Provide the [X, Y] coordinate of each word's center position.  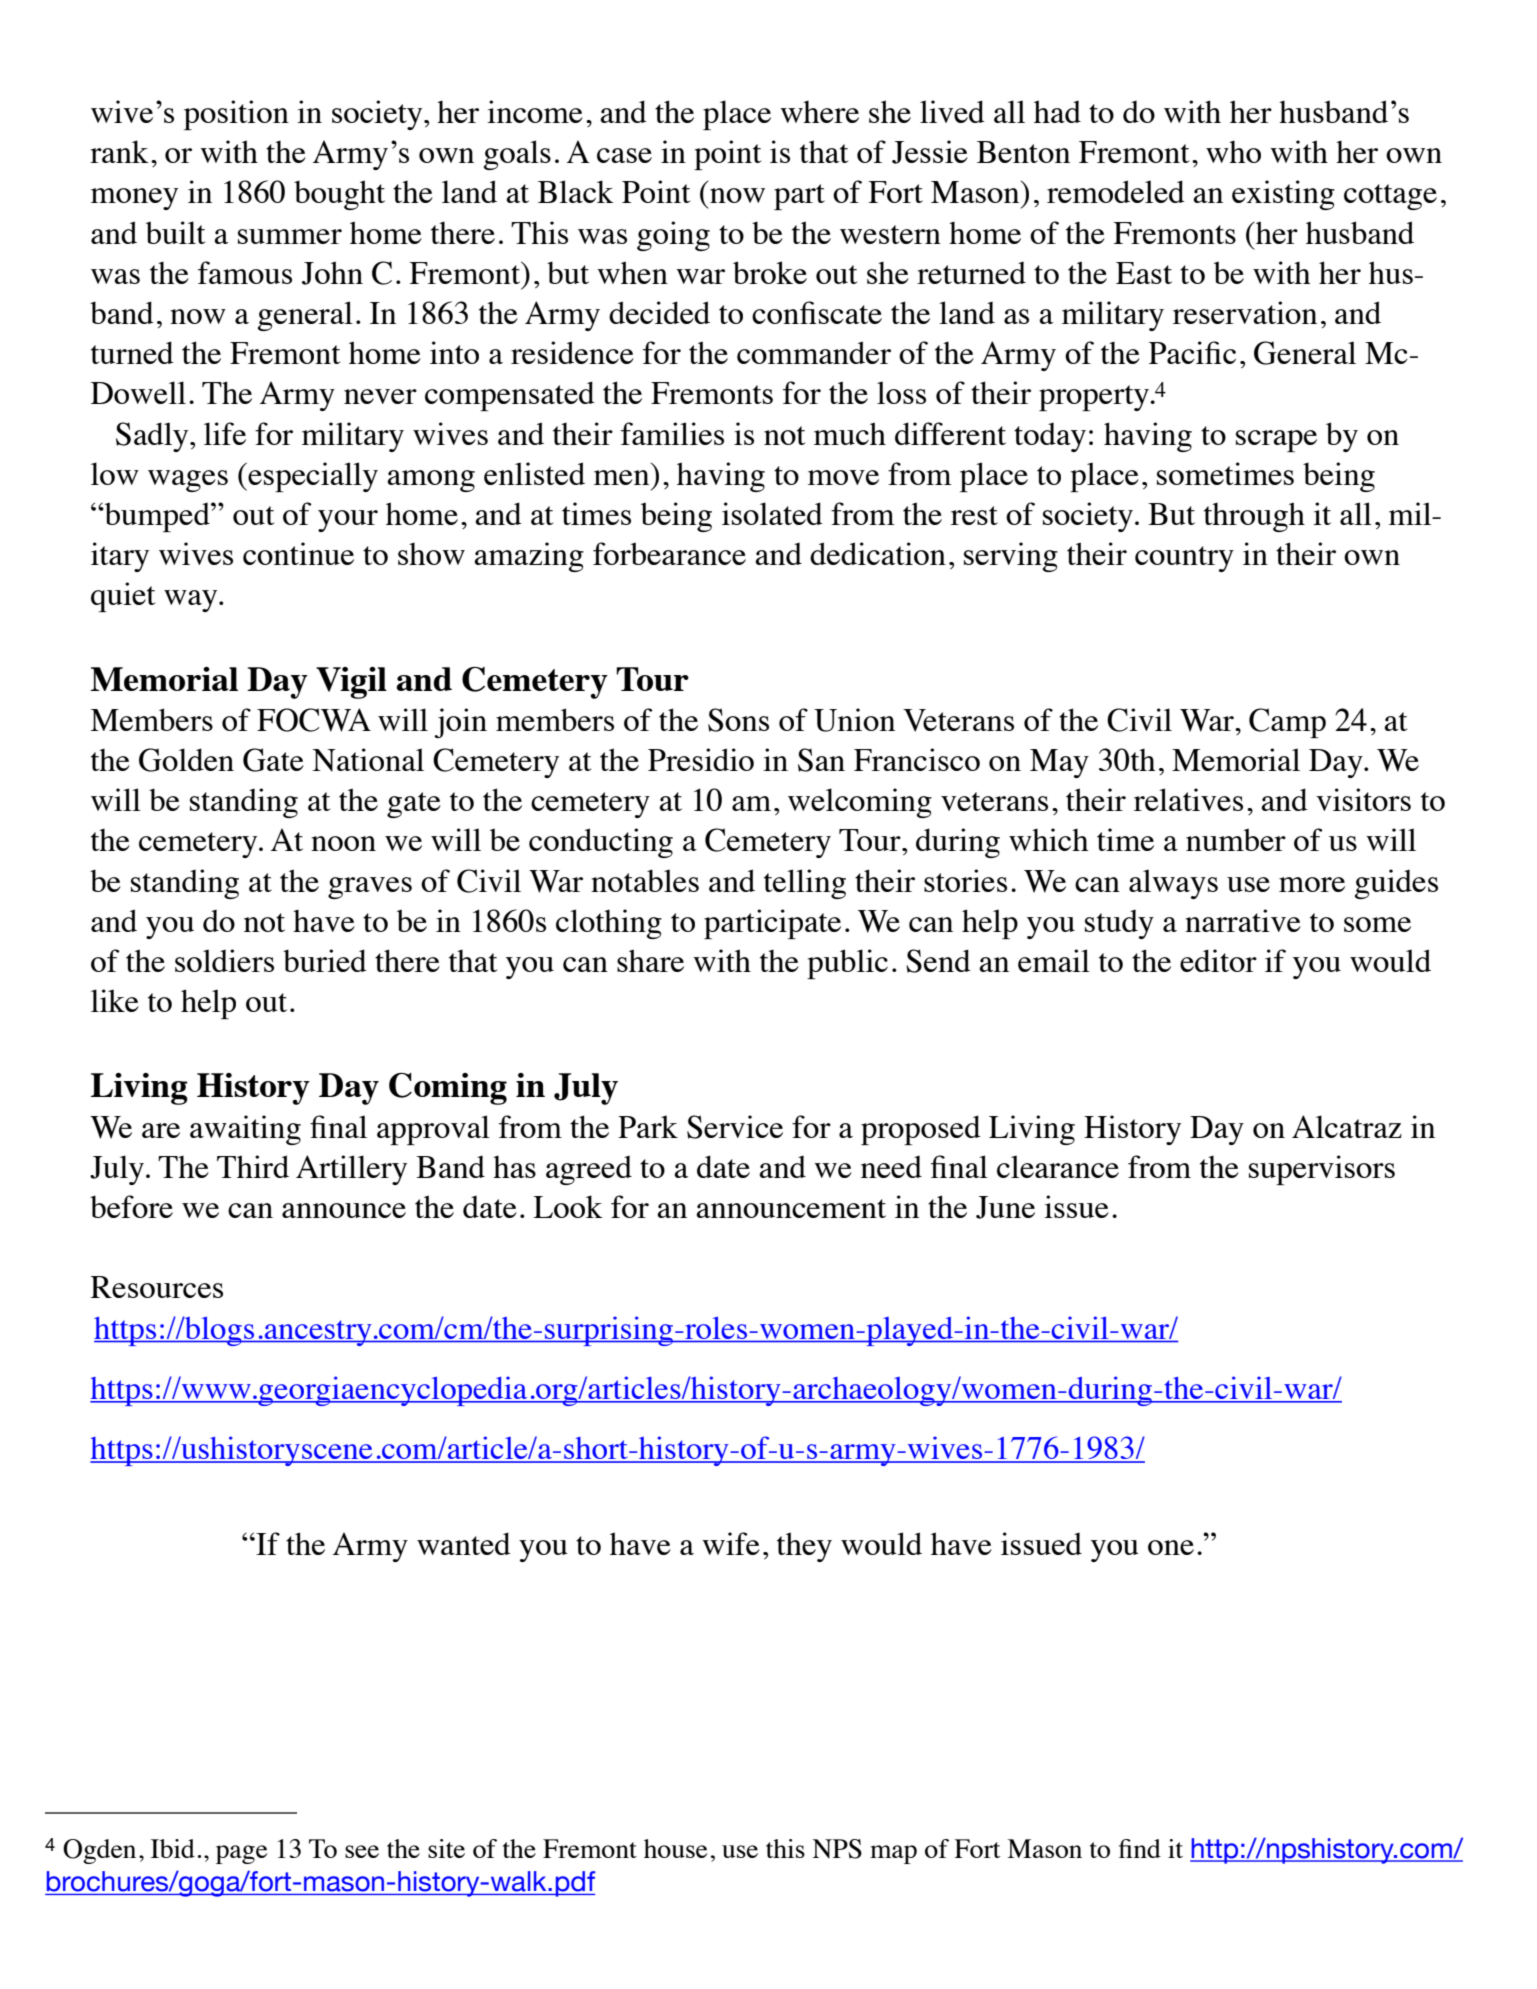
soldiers [224, 960]
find [1140, 1848]
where [819, 112]
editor [1218, 960]
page [242, 1854]
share [650, 960]
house [676, 1848]
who [1233, 152]
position [236, 115]
